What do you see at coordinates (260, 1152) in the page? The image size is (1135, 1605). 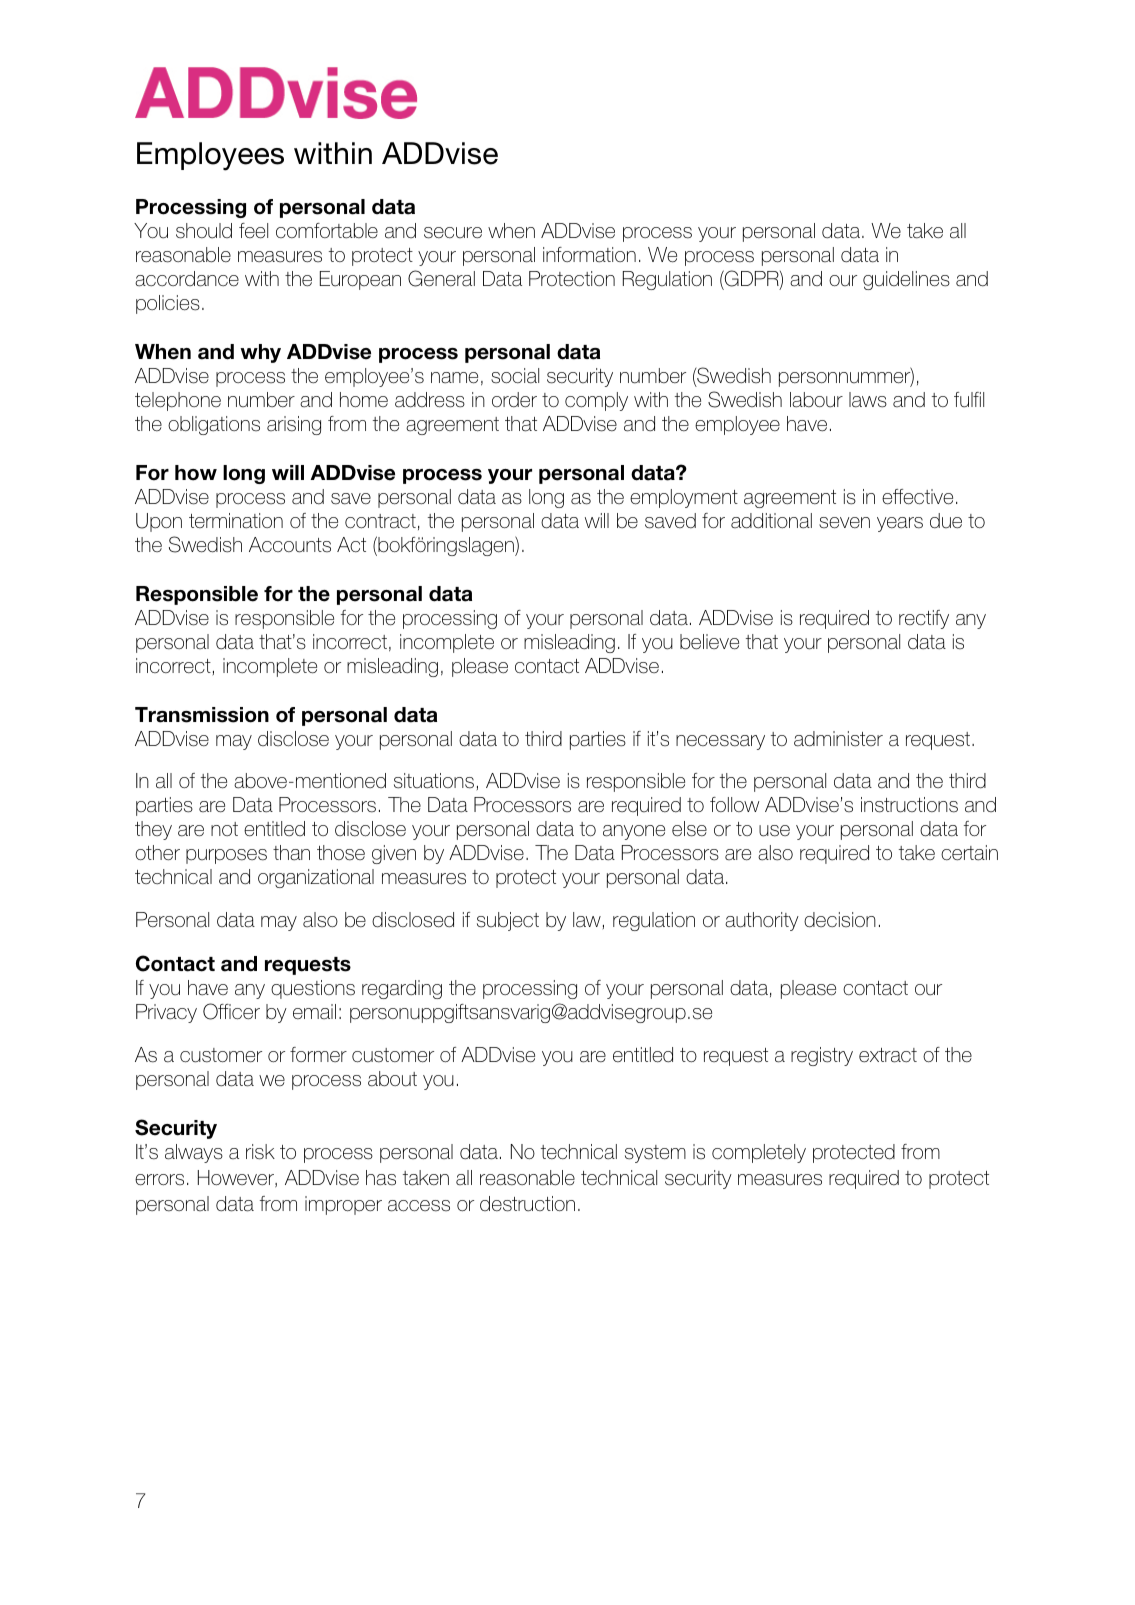 I see `risk` at bounding box center [260, 1152].
